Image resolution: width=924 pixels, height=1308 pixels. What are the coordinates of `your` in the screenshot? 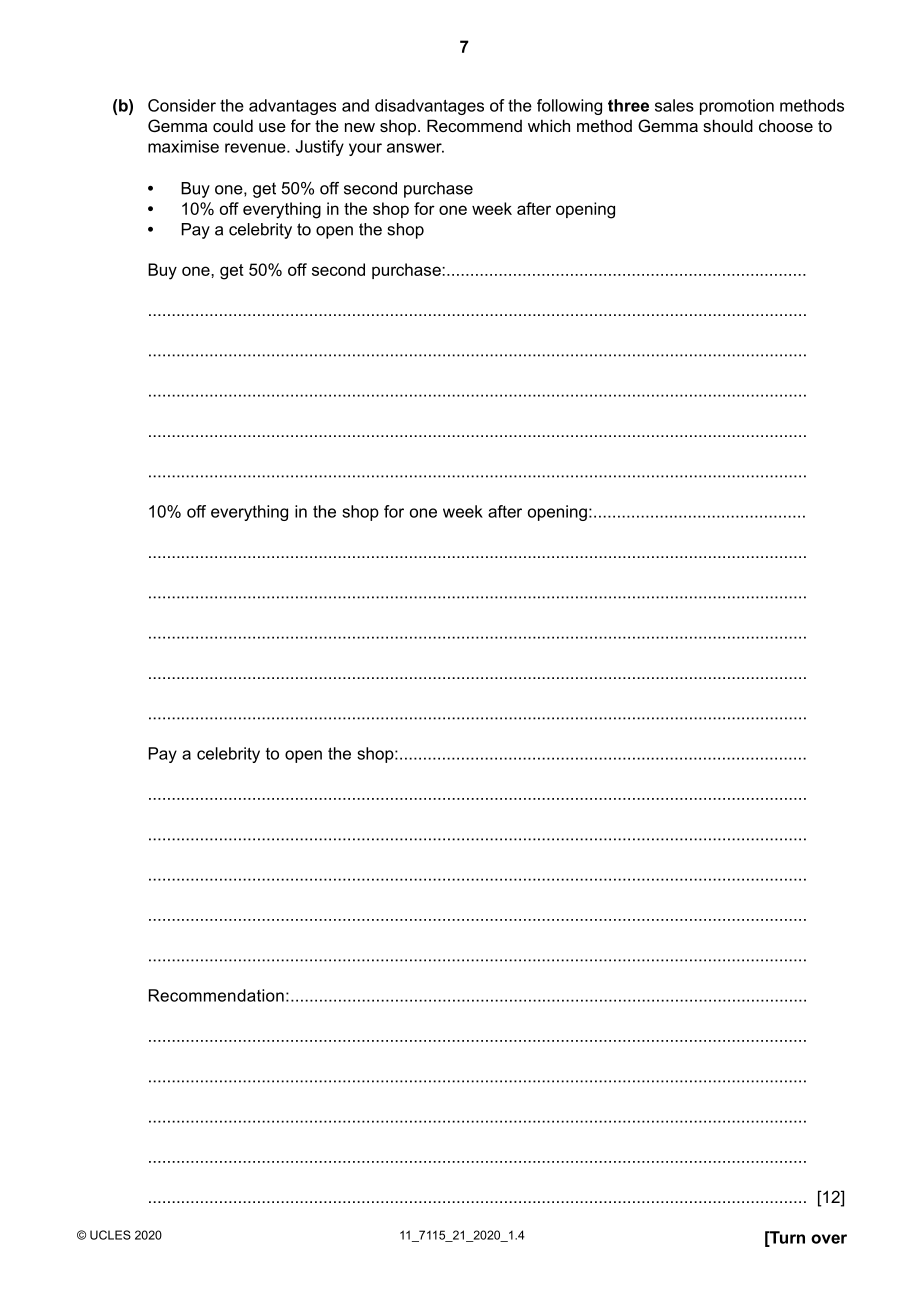 It's located at (365, 149).
